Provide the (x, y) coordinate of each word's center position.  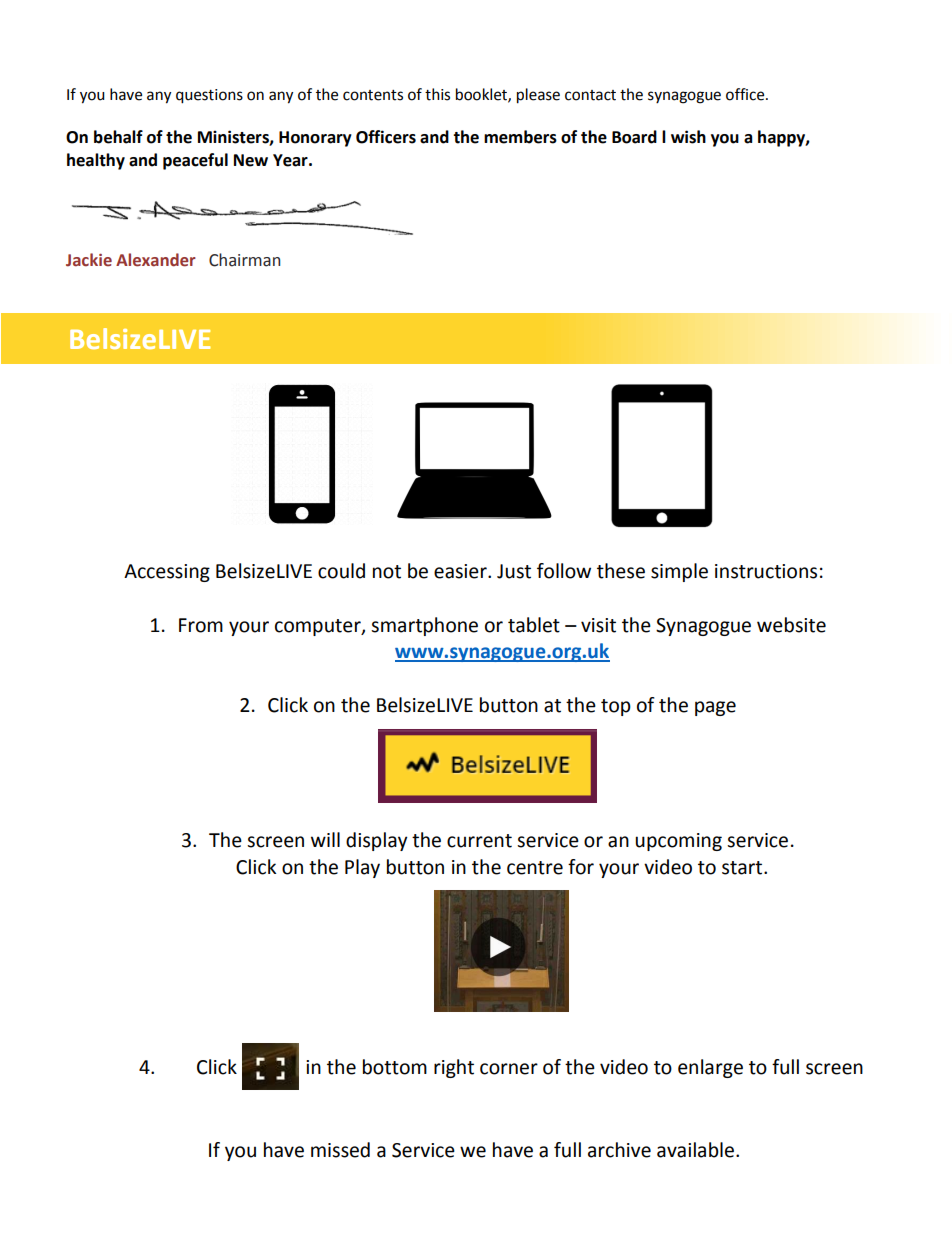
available (695, 1150)
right (454, 1068)
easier (461, 571)
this (437, 94)
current (479, 841)
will (325, 839)
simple (679, 572)
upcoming (678, 842)
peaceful (195, 161)
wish (688, 137)
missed (340, 1150)
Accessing (167, 573)
